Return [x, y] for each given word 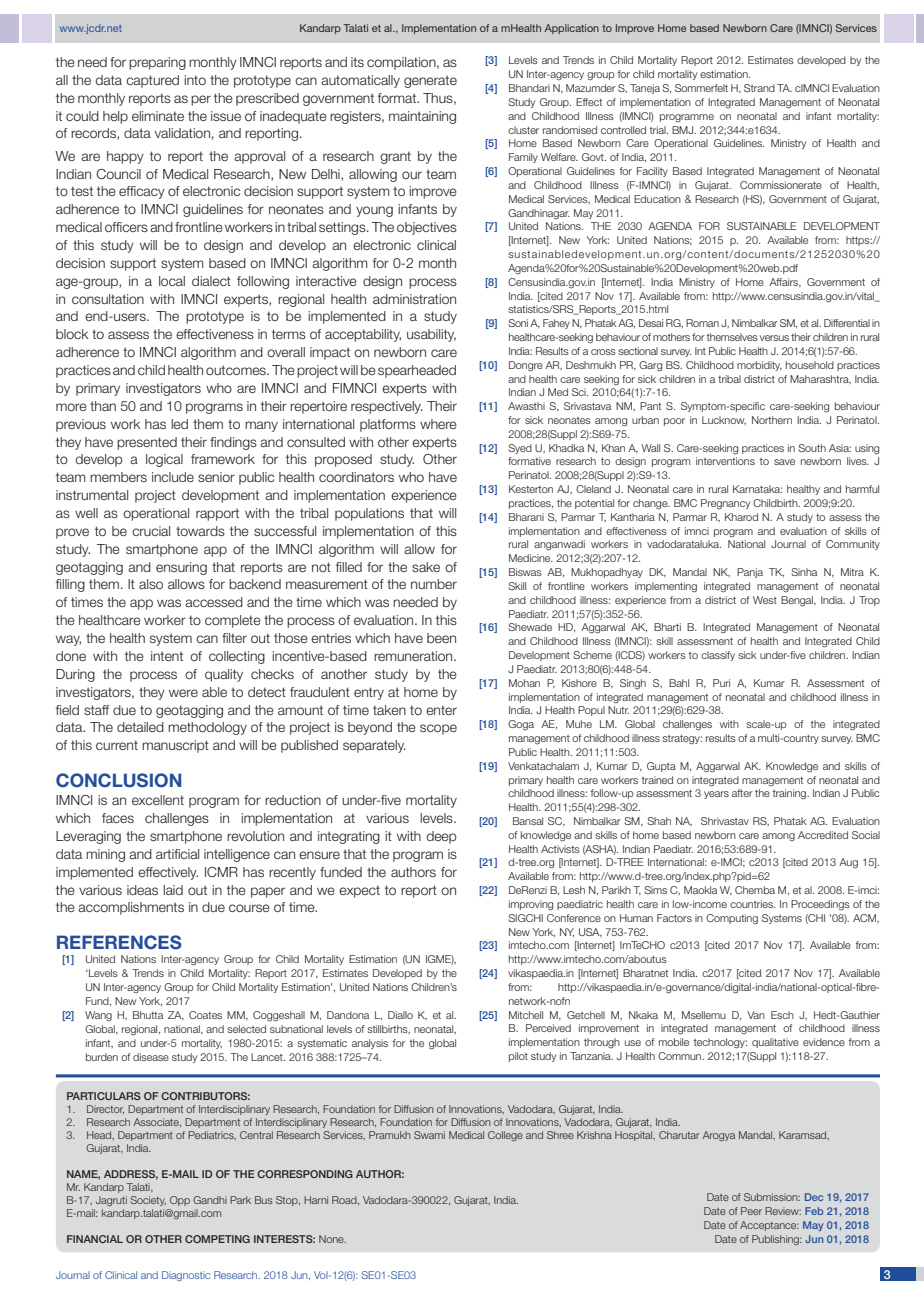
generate [430, 81]
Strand [759, 88]
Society [148, 1201]
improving [531, 905]
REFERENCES [119, 942]
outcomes [237, 370]
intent [167, 656]
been [441, 638]
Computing [732, 919]
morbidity [759, 366]
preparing [157, 63]
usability [431, 335]
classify [718, 656]
